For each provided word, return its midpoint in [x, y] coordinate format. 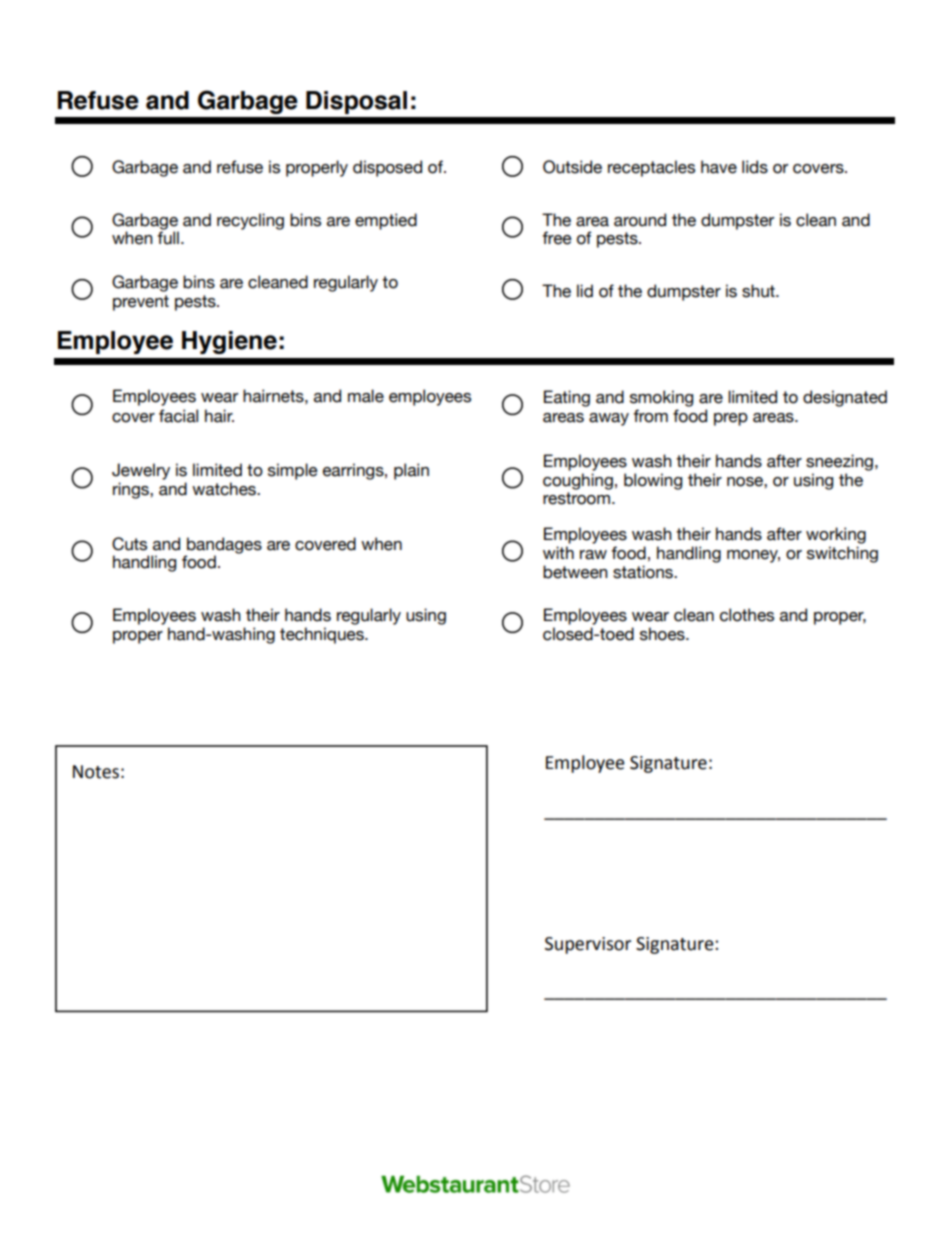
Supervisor [588, 945]
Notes [96, 772]
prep [731, 419]
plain [411, 471]
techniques [323, 635]
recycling [250, 221]
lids [755, 167]
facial [178, 416]
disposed [387, 168]
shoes [663, 634]
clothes [747, 615]
